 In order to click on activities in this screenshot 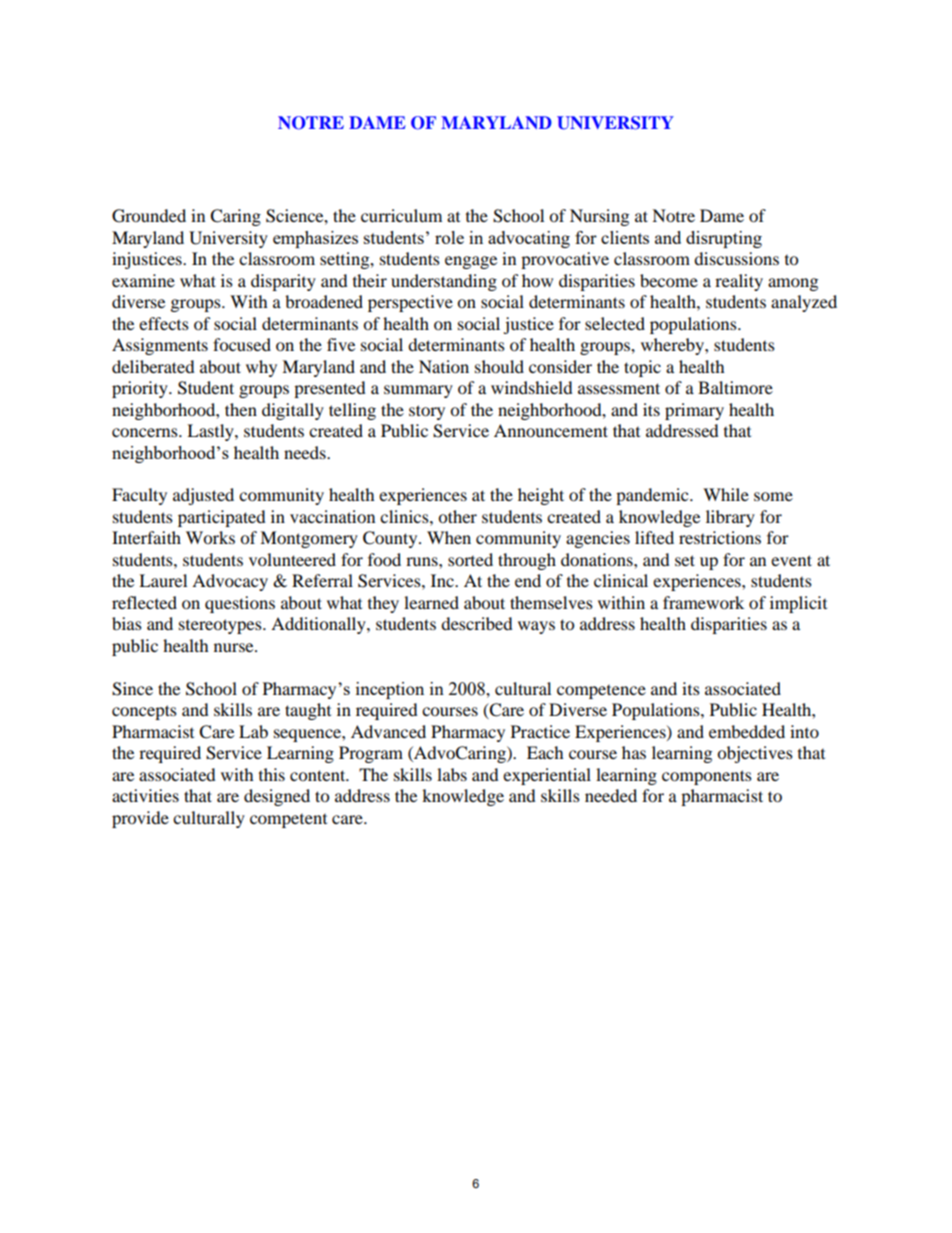, I will do `click(145, 795)`.
